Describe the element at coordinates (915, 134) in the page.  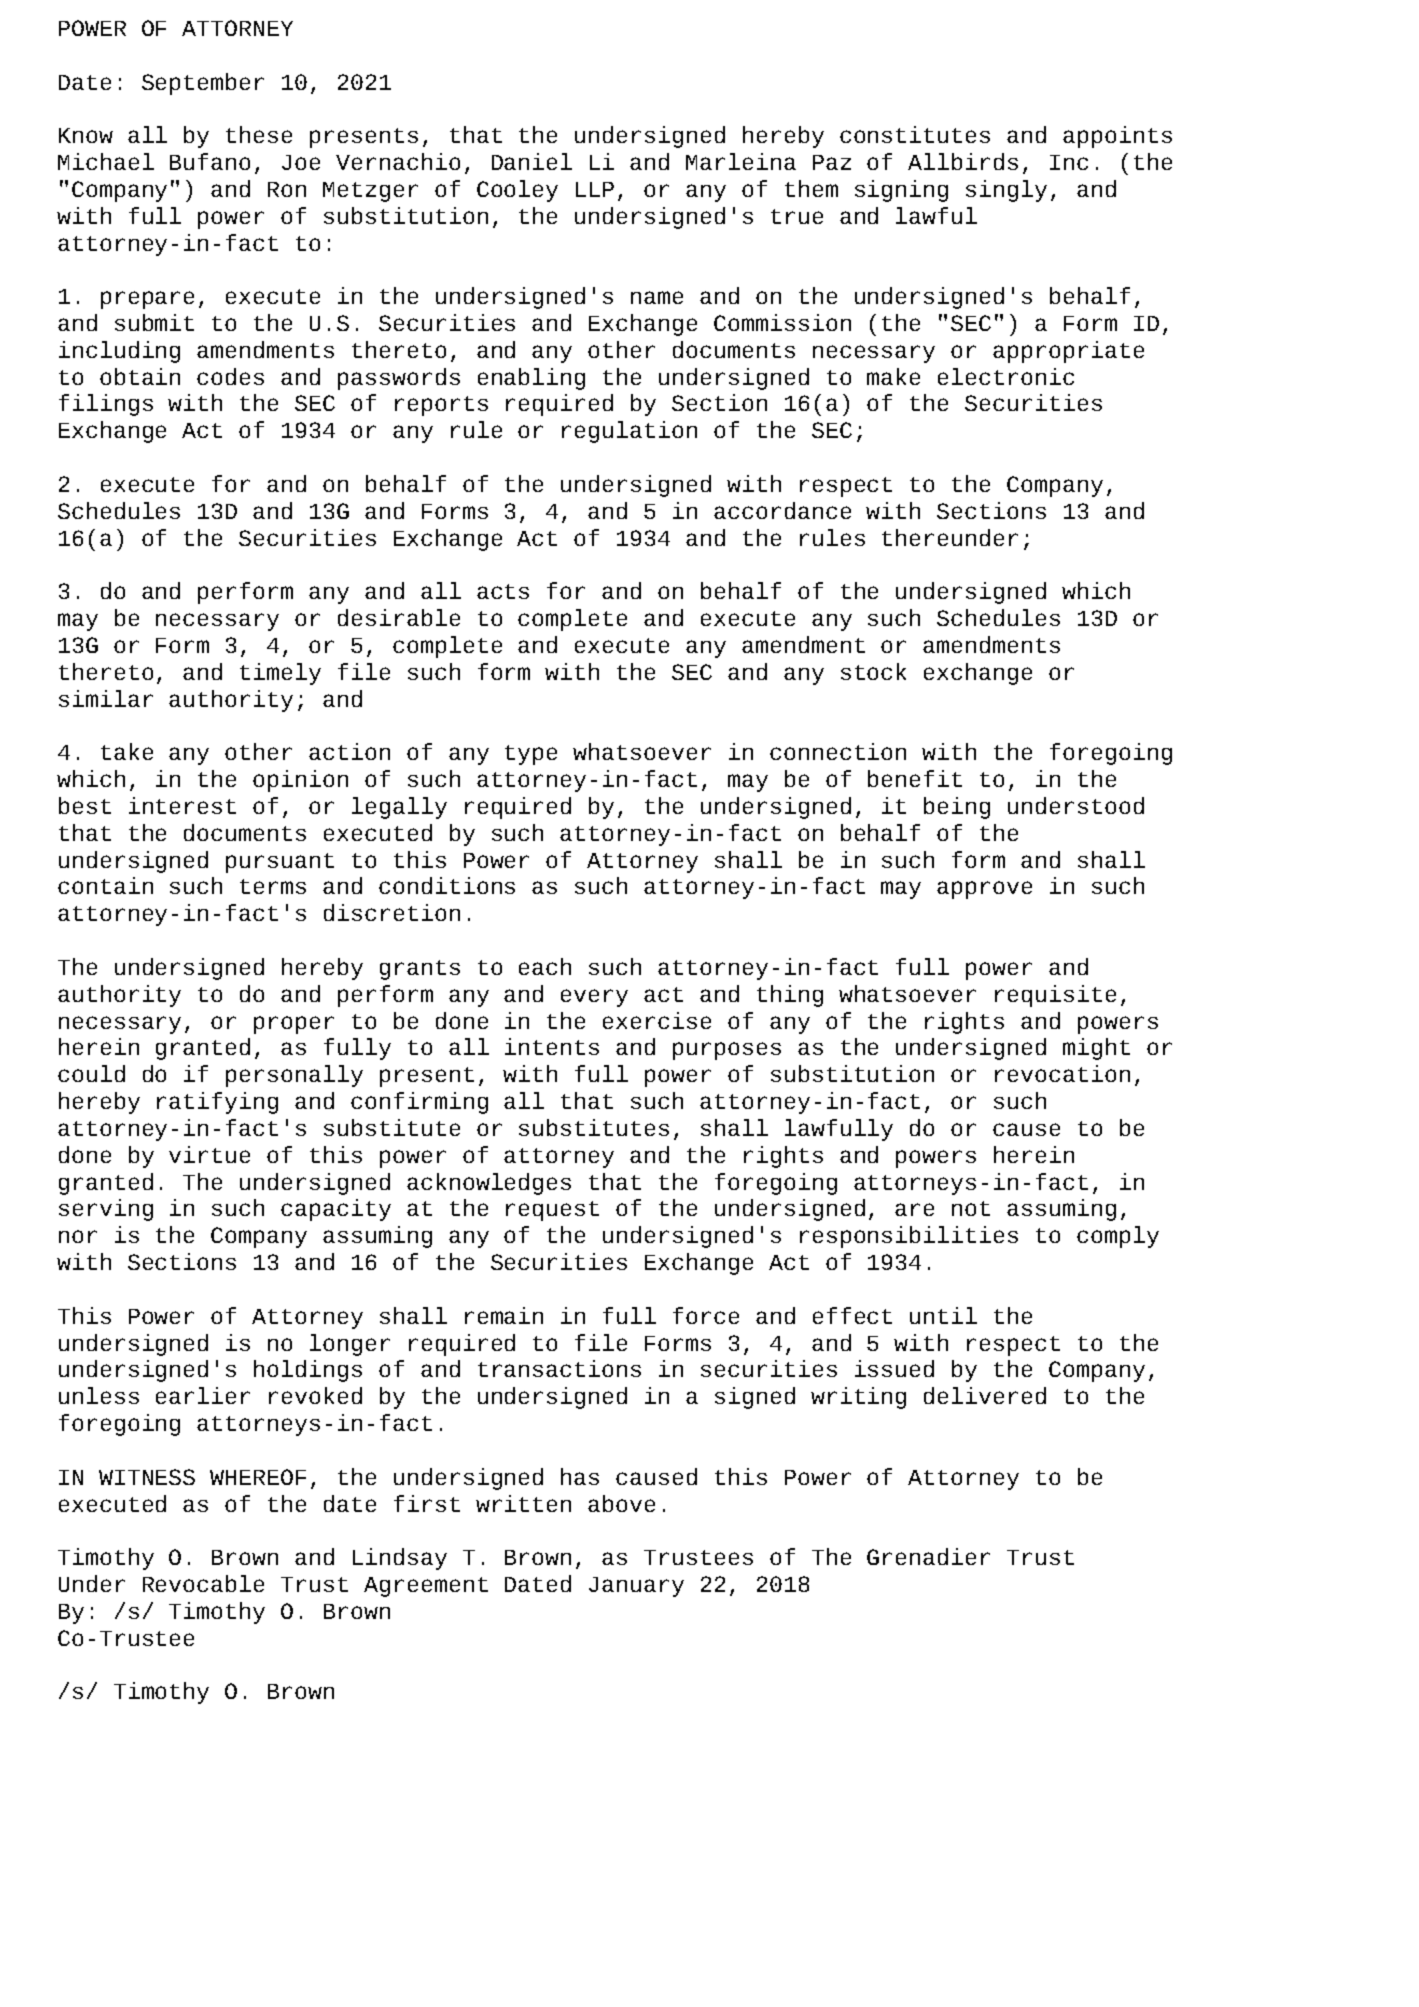
I see `constitutes` at that location.
